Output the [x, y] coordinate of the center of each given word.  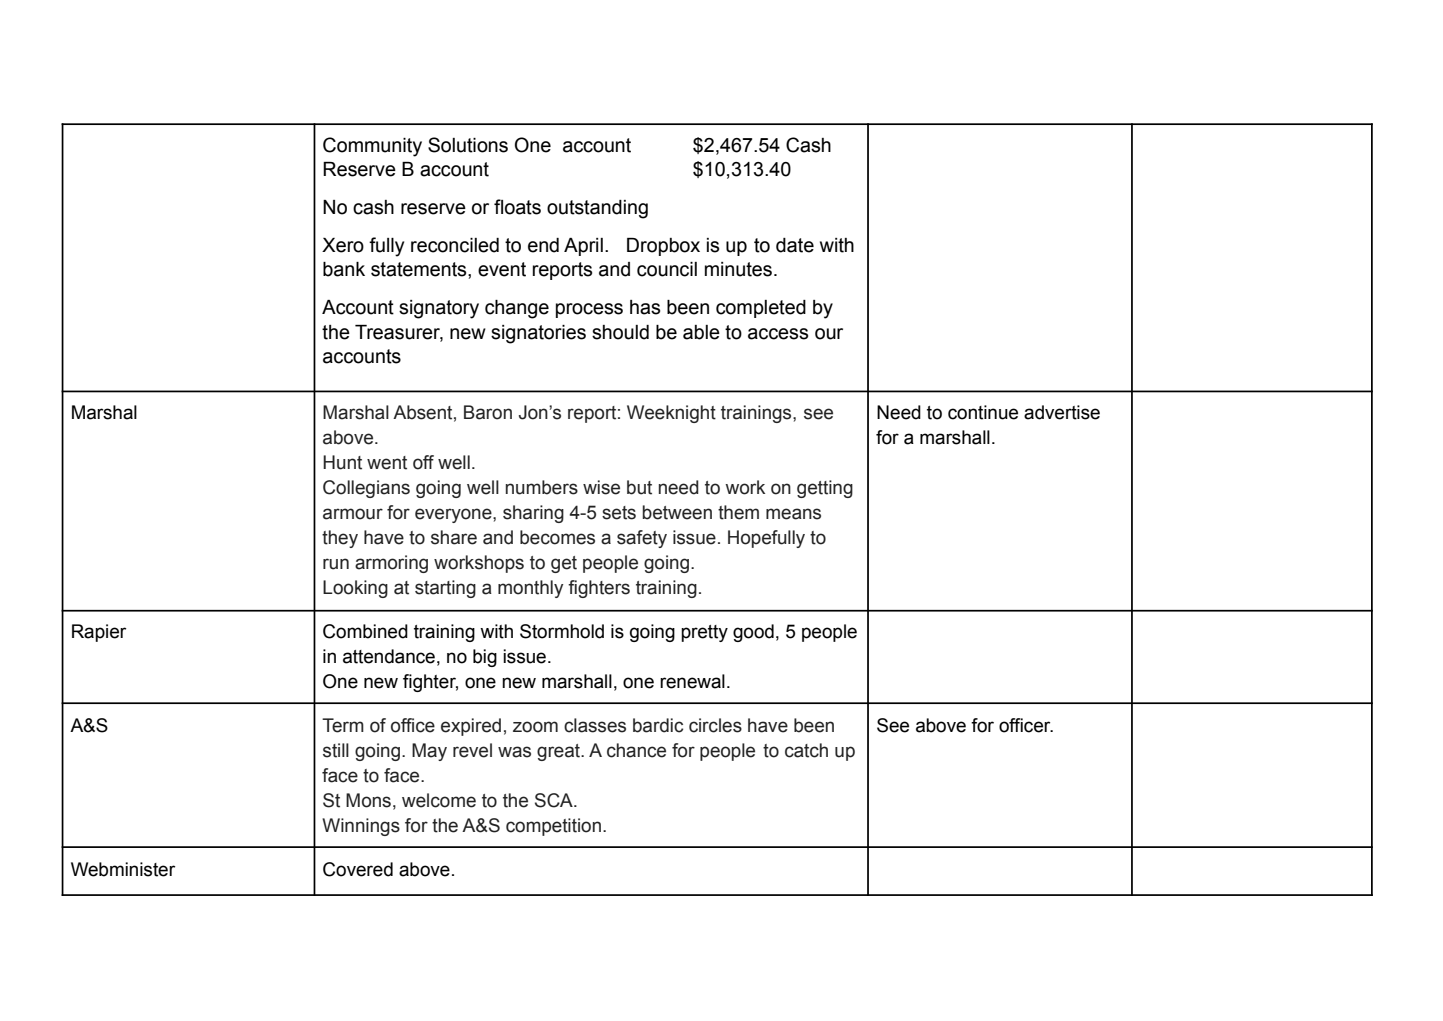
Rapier [99, 633]
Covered [358, 869]
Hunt [342, 462]
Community [372, 147]
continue [983, 412]
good [753, 633]
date [795, 245]
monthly [530, 589]
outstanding [597, 209]
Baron [488, 412]
